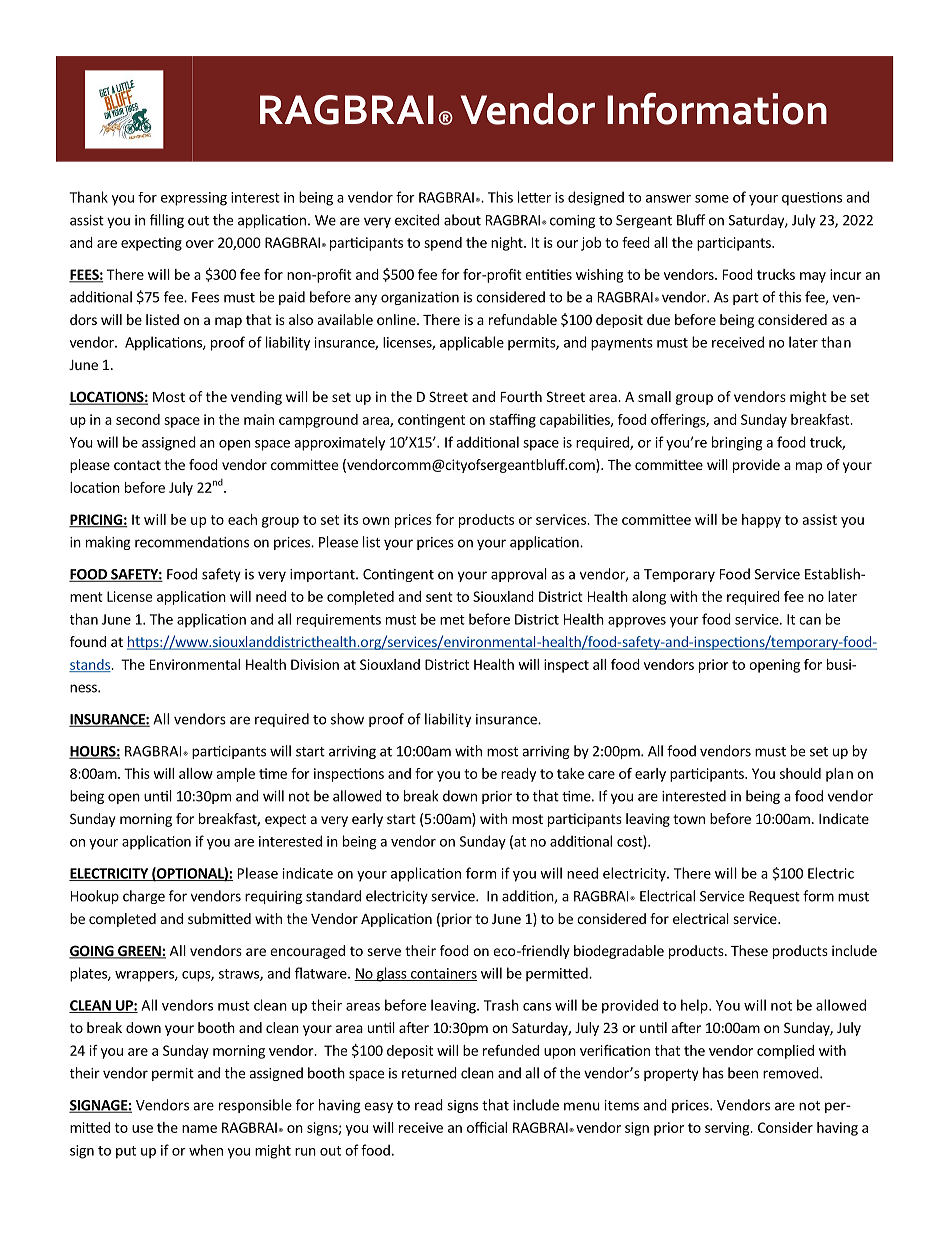 The height and width of the screenshot is (1233, 952). What do you see at coordinates (452, 620) in the screenshot?
I see `met` at bounding box center [452, 620].
